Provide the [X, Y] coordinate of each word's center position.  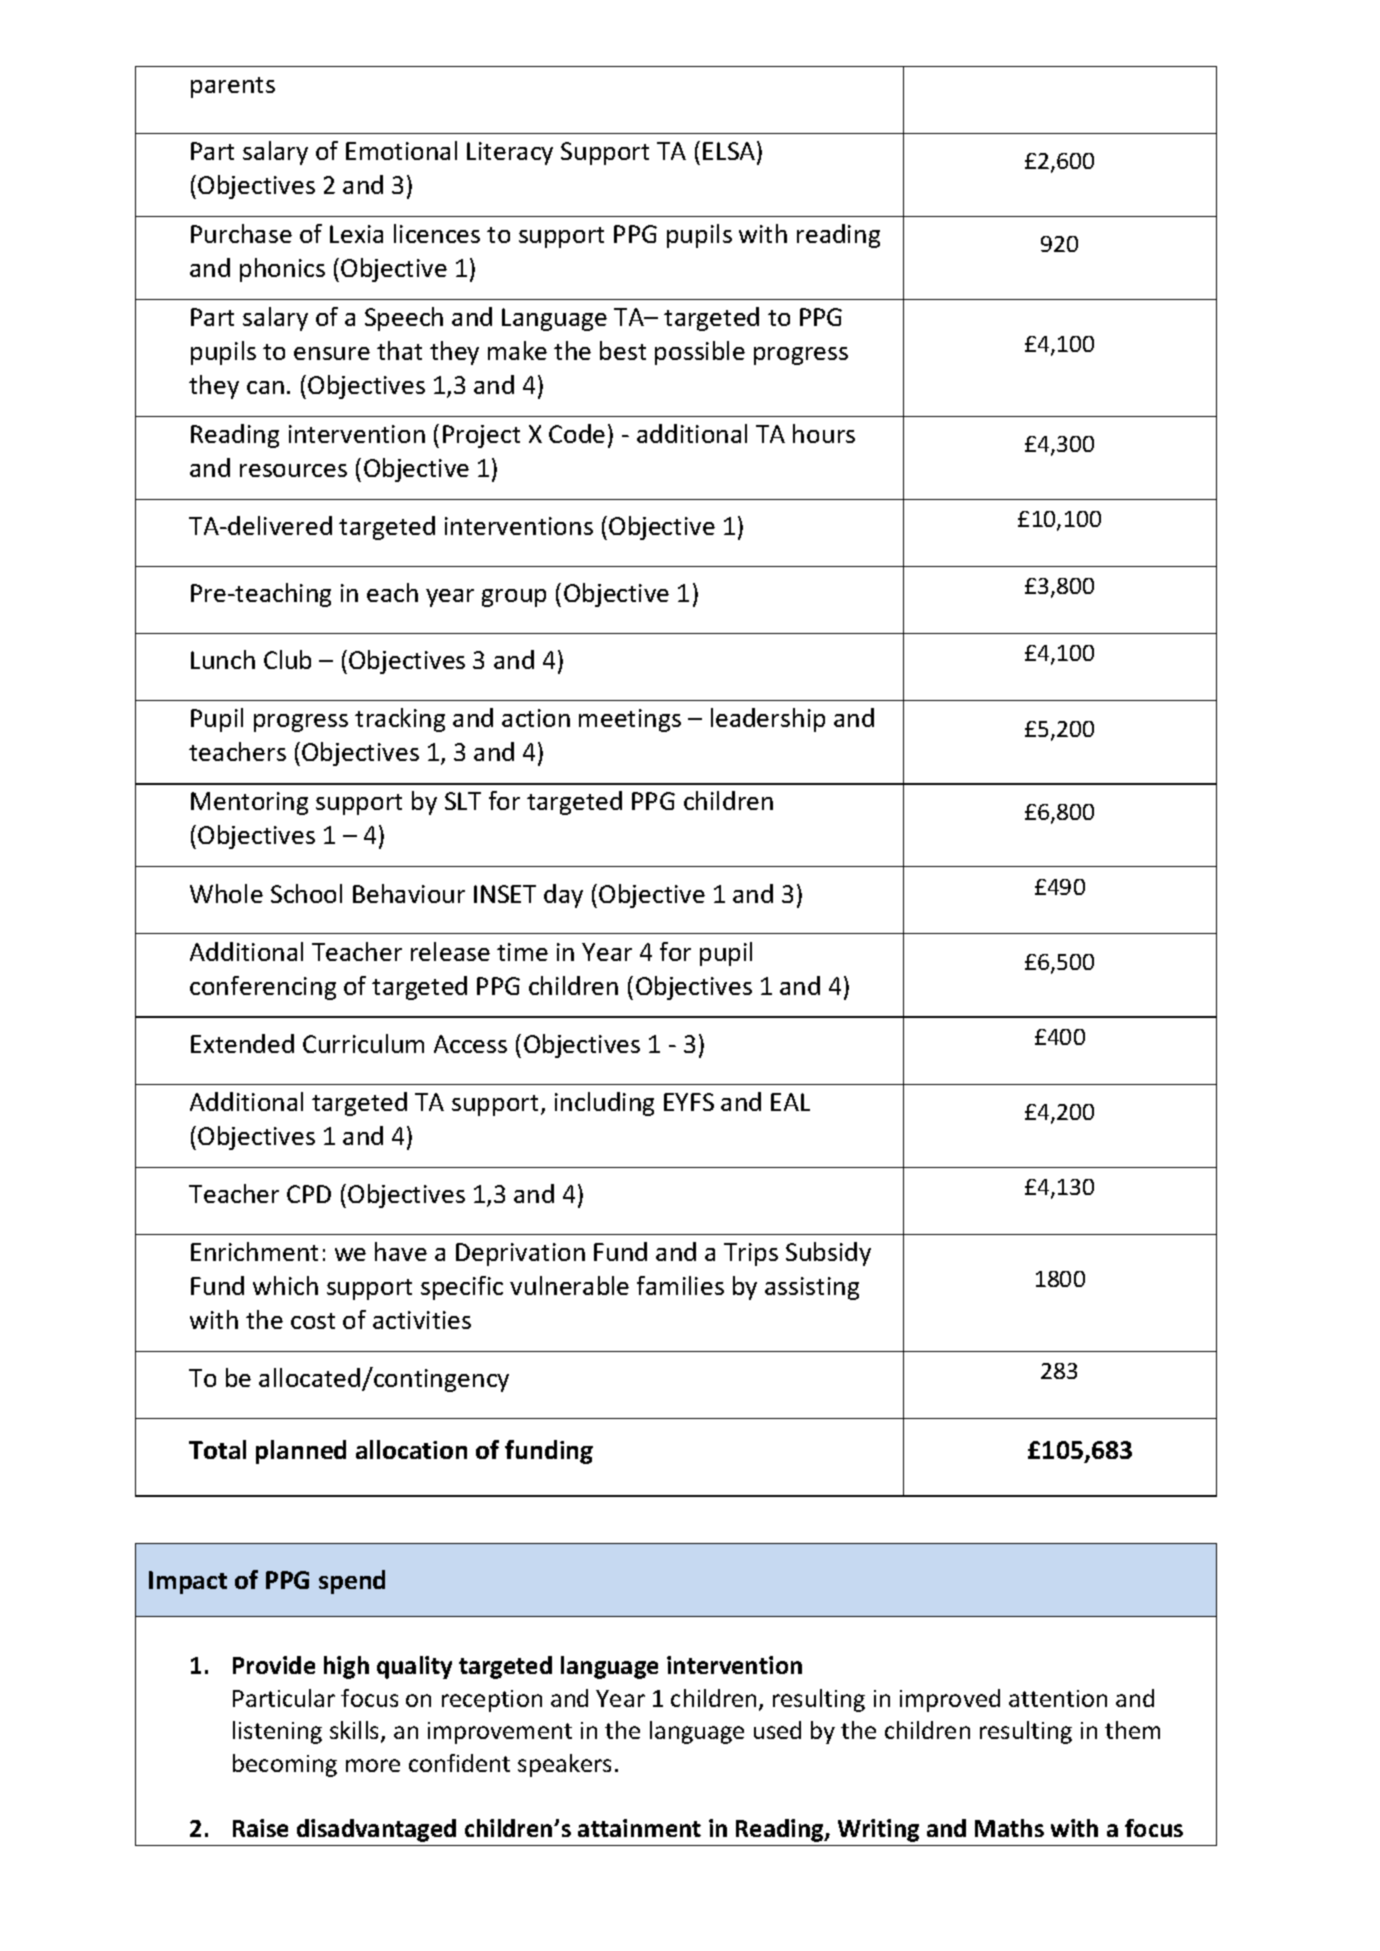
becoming [285, 1765]
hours [824, 433]
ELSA [730, 152]
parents [233, 87]
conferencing [263, 988]
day [563, 896]
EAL [790, 1102]
